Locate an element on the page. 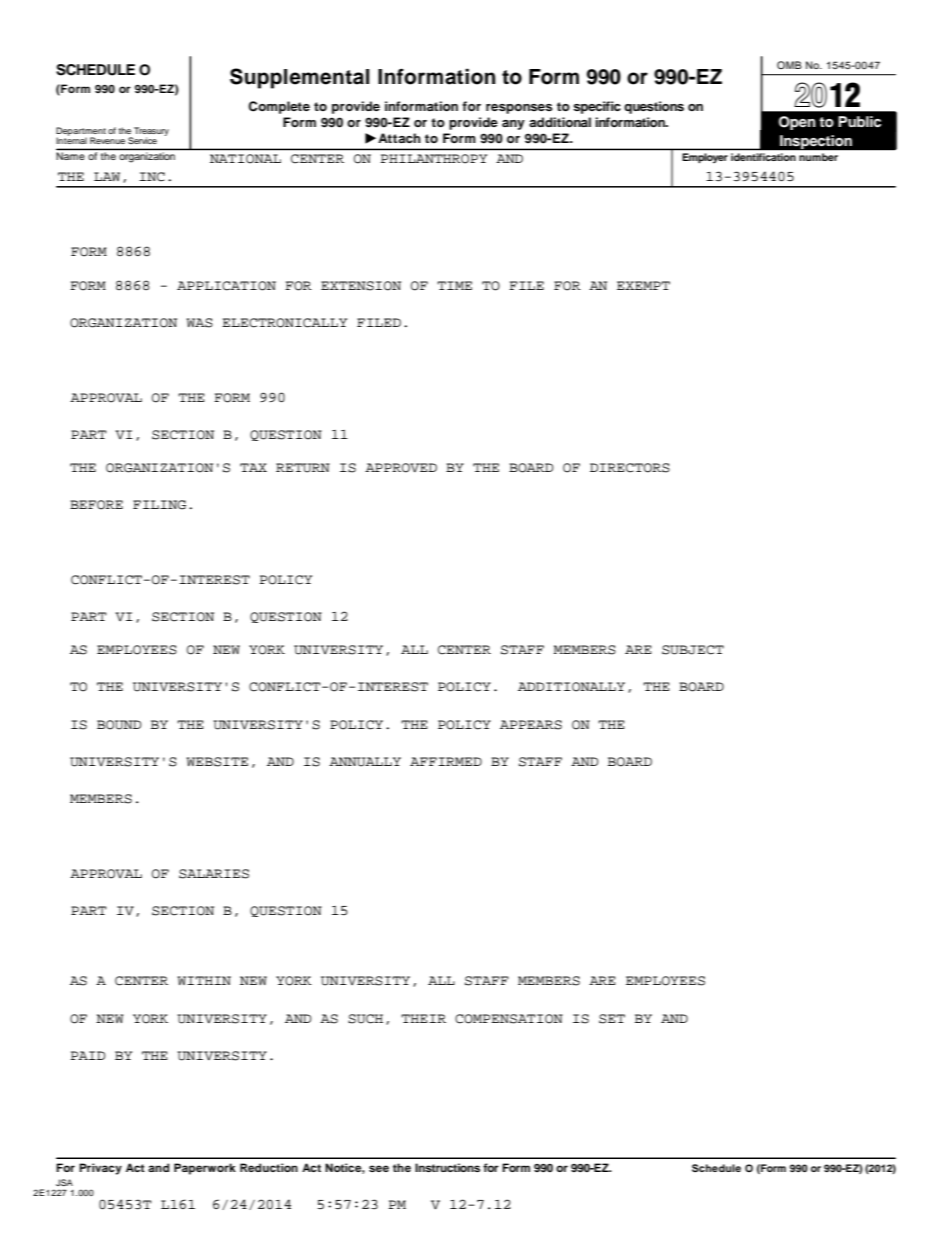 The width and height of the page is (952, 1233). Treasury is located at coordinates (150, 133).
